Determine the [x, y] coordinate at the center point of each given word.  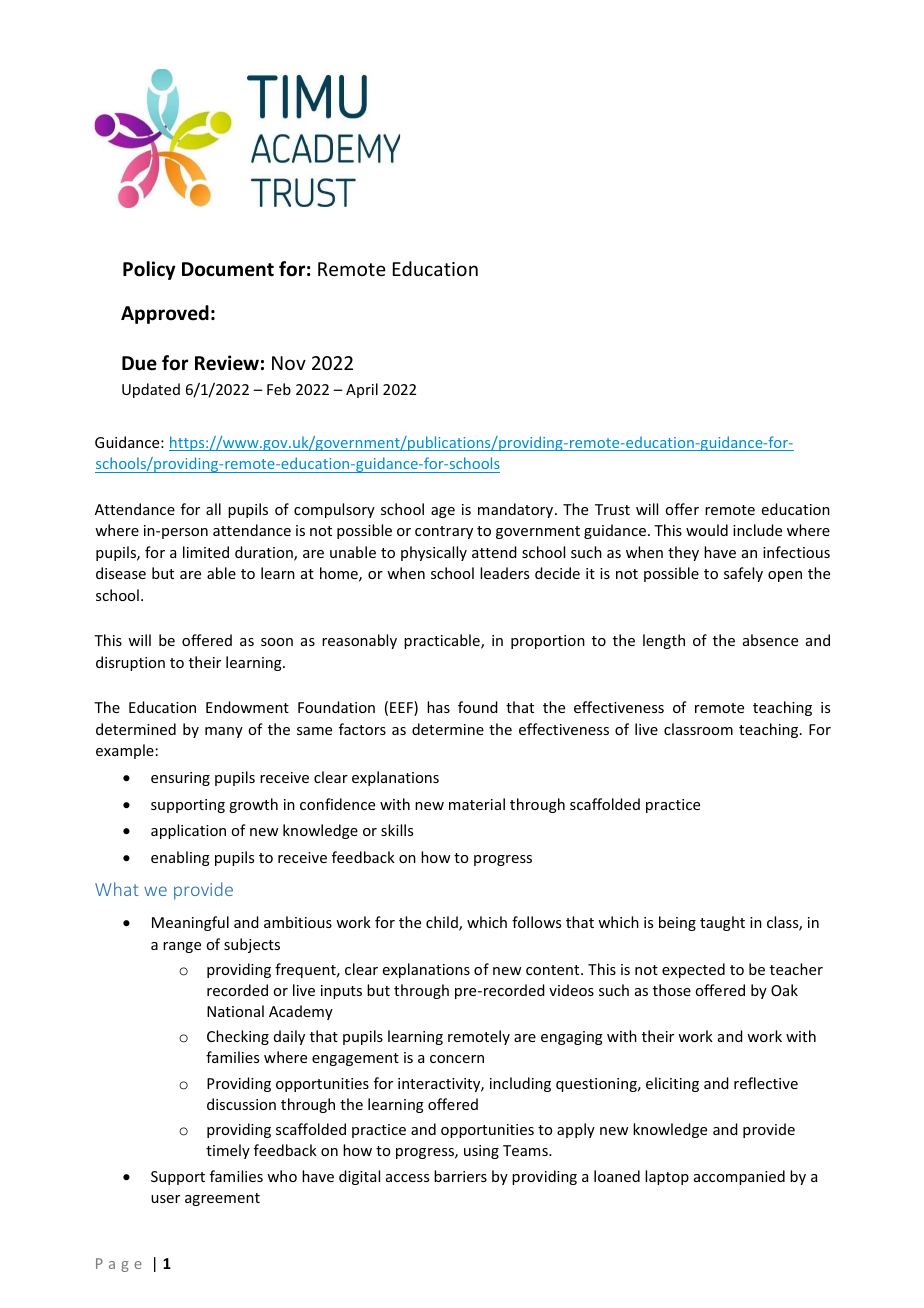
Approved [165, 314]
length [664, 641]
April [362, 390]
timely [228, 1151]
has [438, 707]
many [224, 732]
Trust [612, 509]
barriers [460, 1176]
